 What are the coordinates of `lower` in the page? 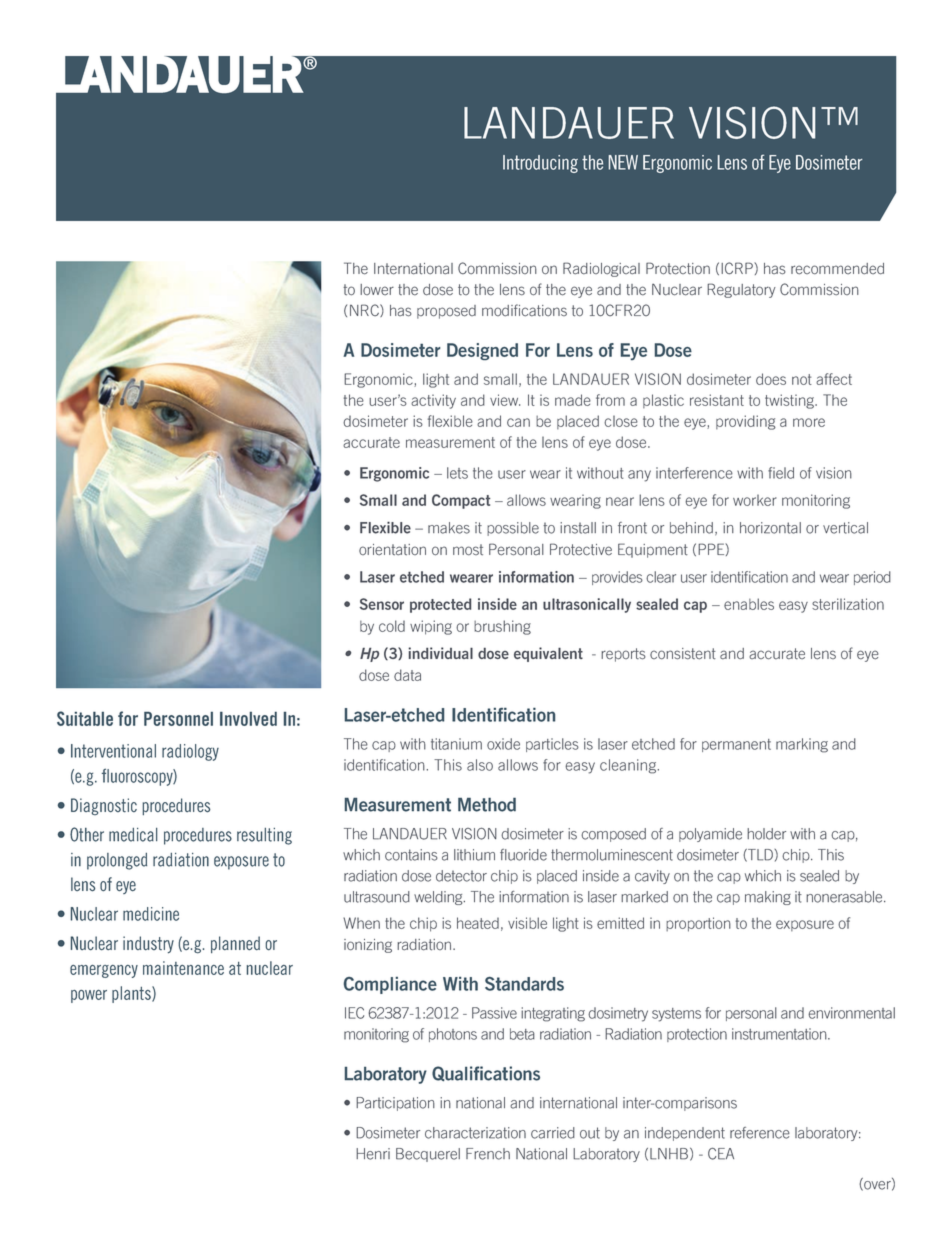 It's located at (377, 290).
